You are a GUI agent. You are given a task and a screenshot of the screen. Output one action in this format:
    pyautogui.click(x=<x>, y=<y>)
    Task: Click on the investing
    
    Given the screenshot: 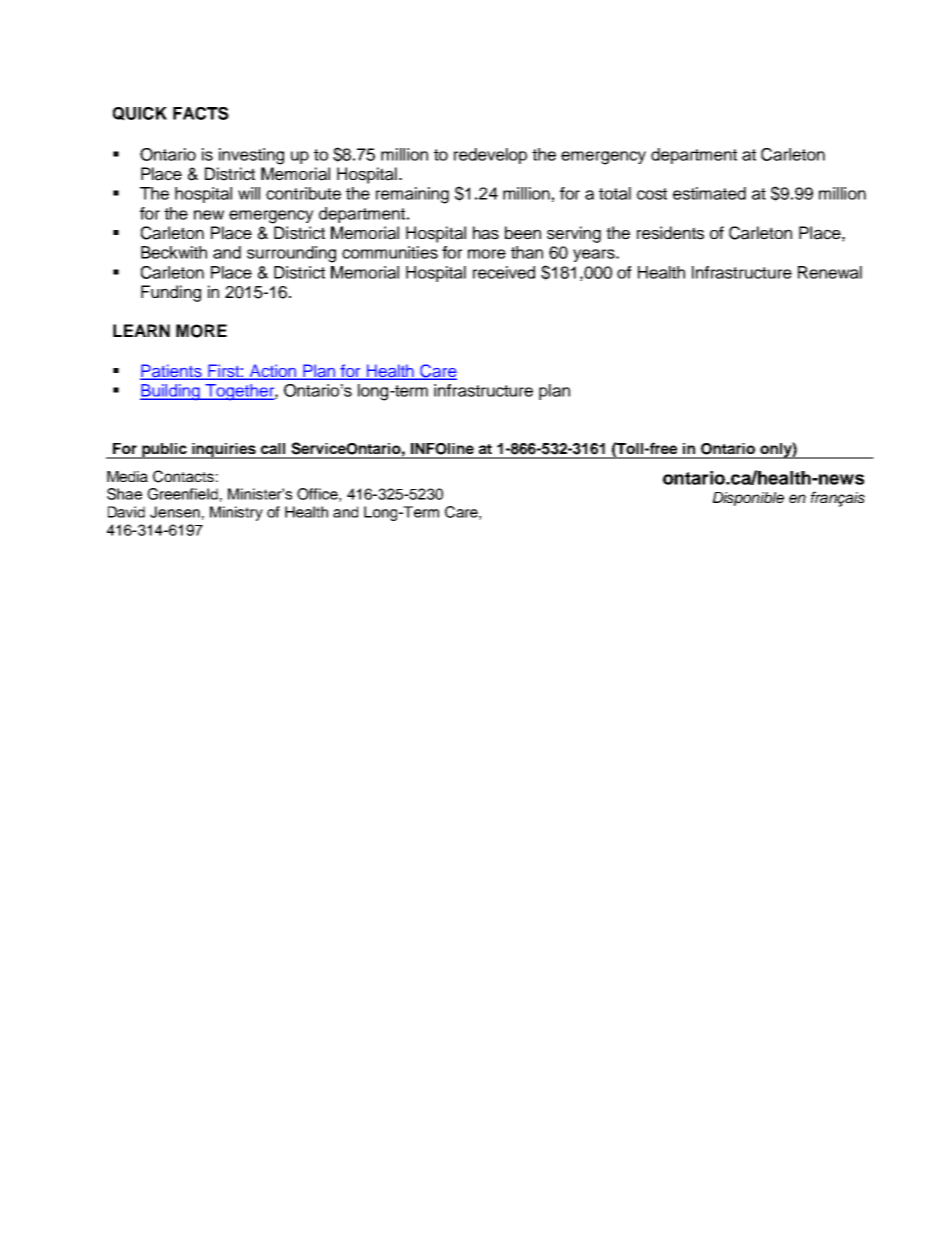 What is the action you would take?
    pyautogui.click(x=251, y=156)
